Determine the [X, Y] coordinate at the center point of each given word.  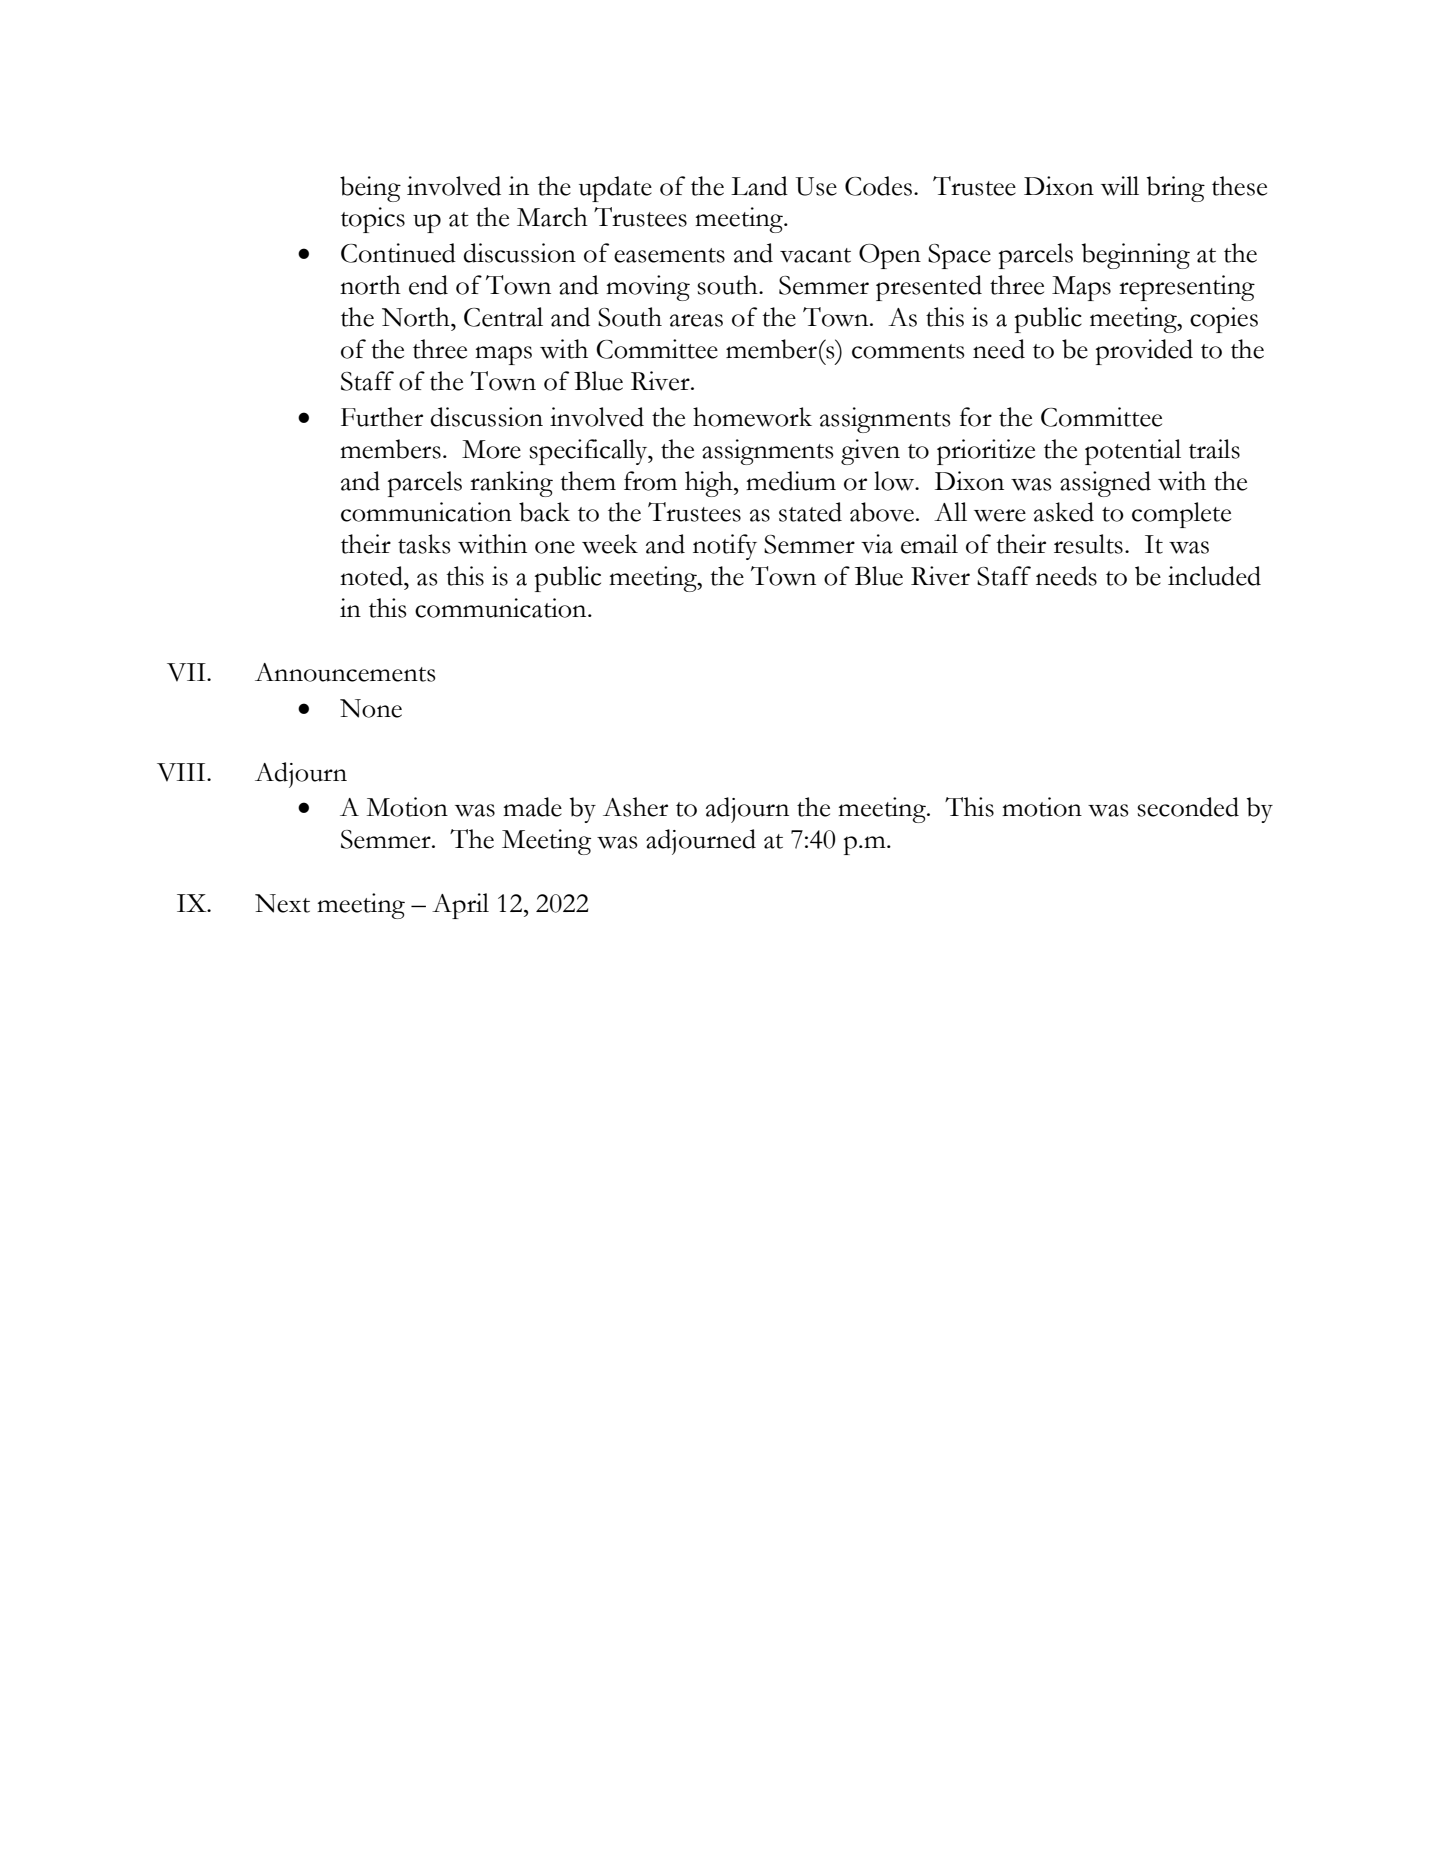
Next [282, 903]
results [1088, 544]
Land [759, 186]
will [1120, 186]
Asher [635, 807]
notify [725, 547]
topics [373, 220]
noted [372, 576]
